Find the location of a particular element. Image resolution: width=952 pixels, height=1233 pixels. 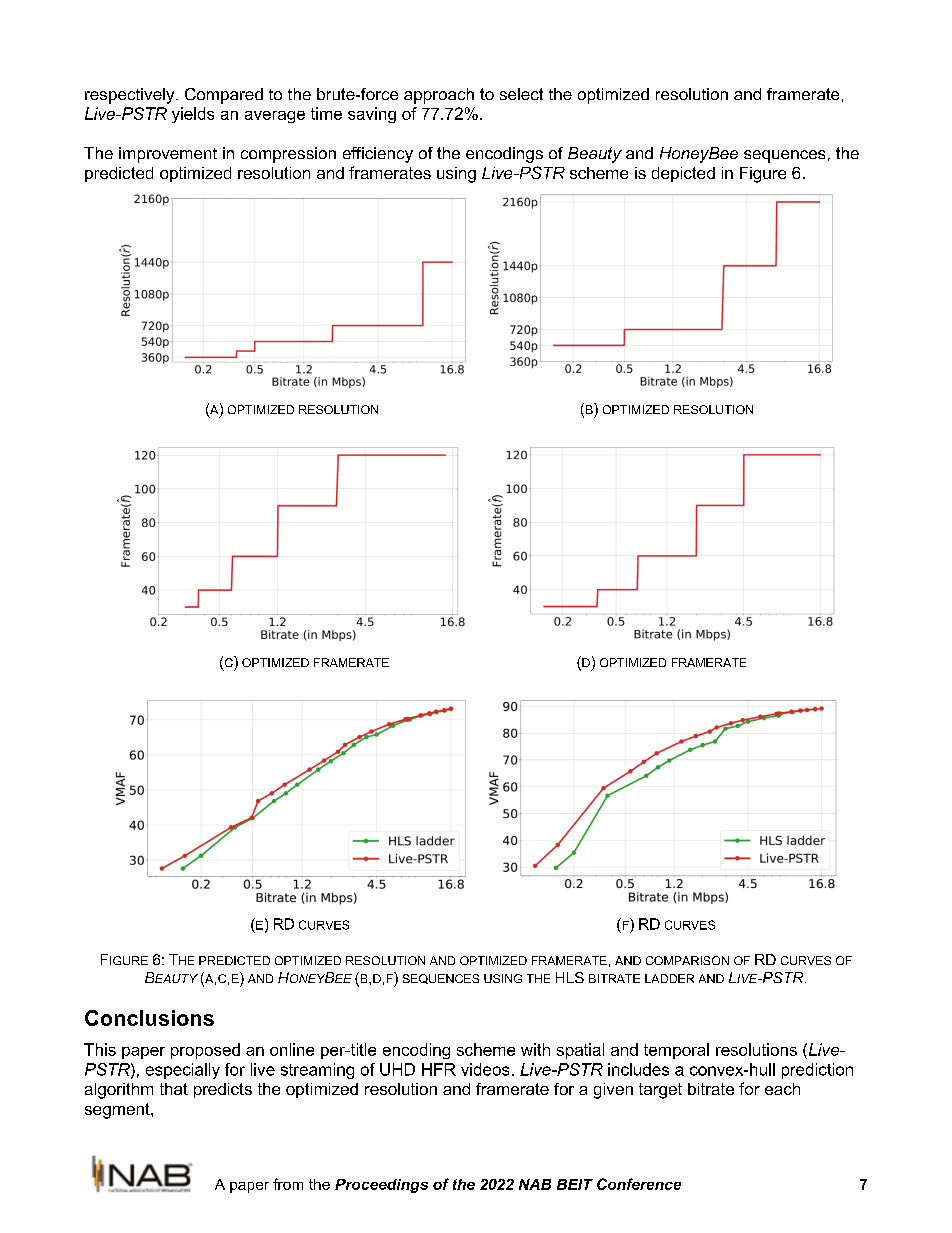

yields is located at coordinates (193, 115).
